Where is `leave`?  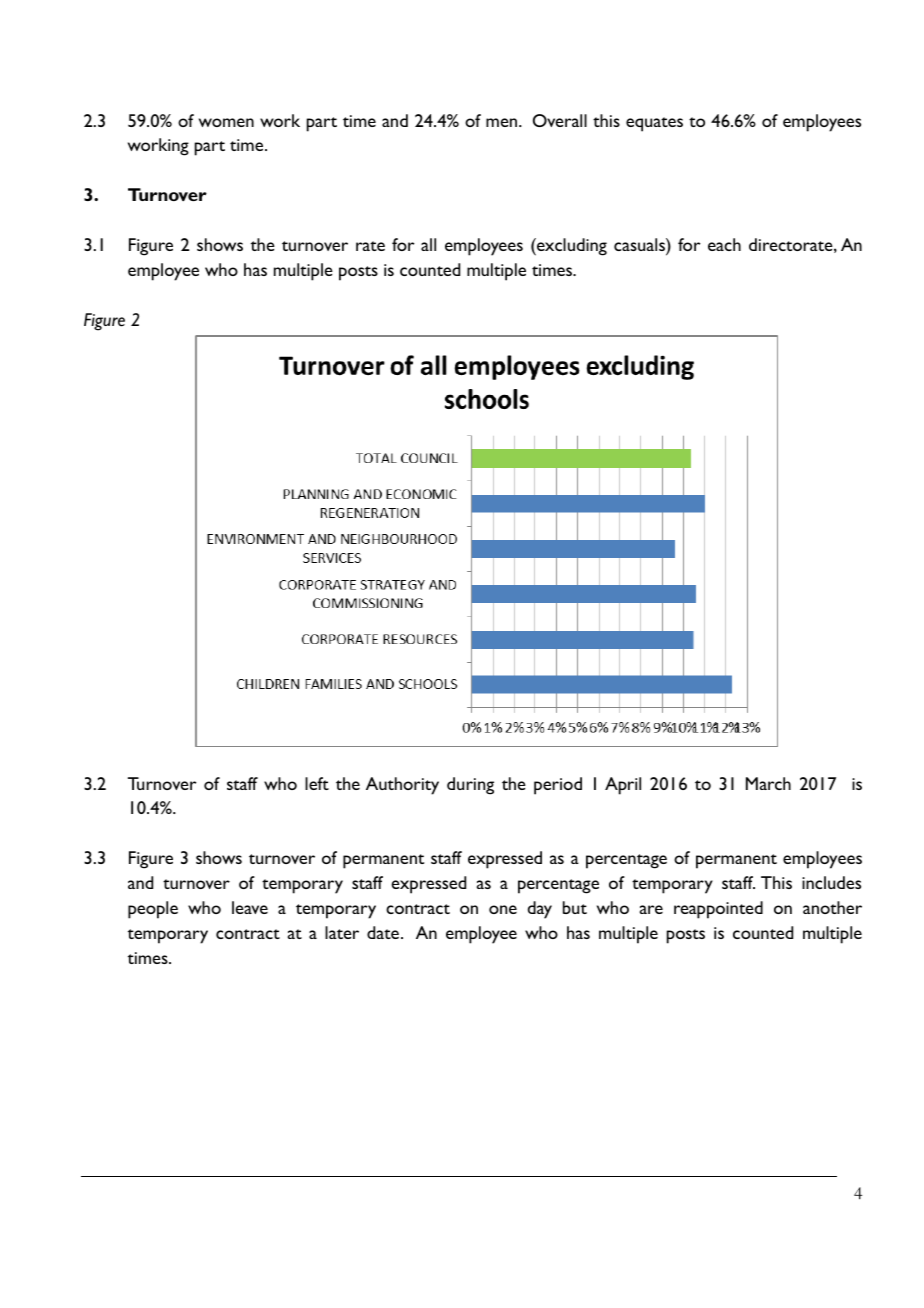
leave is located at coordinates (250, 907).
